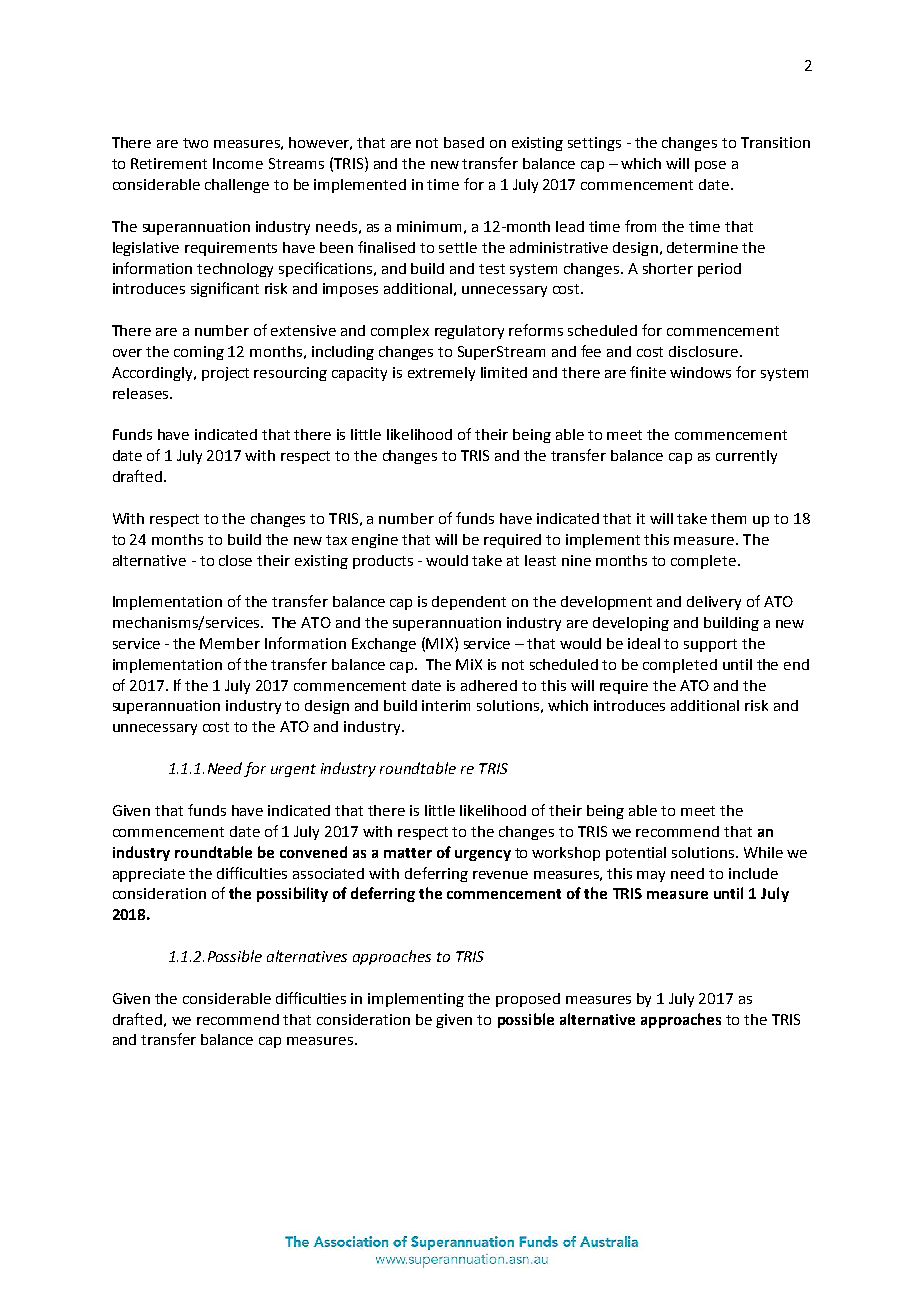 This page has height=1308, width=924. I want to click on urgency, so click(483, 855).
